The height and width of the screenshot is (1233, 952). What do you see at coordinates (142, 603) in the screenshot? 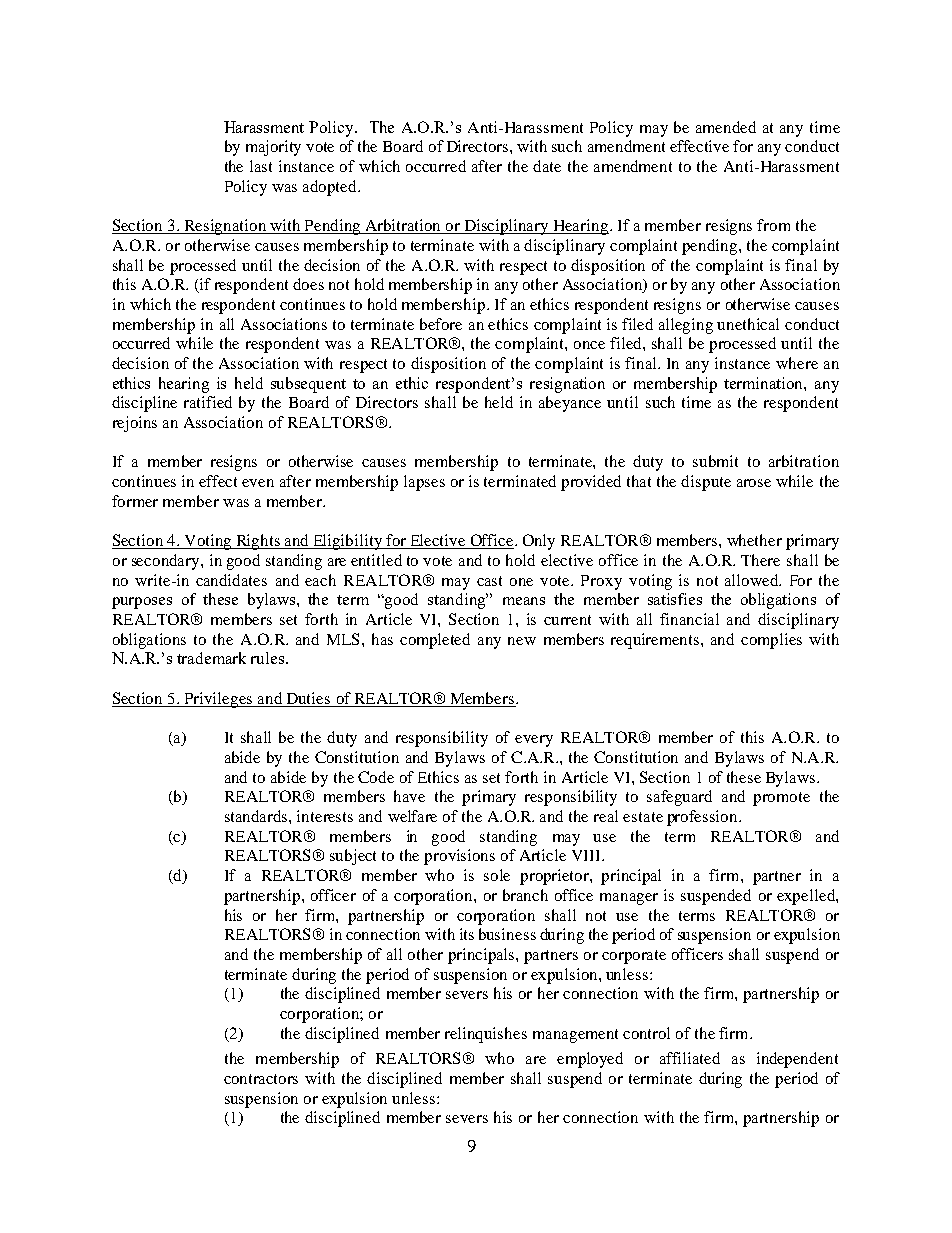
I see `purposes` at bounding box center [142, 603].
